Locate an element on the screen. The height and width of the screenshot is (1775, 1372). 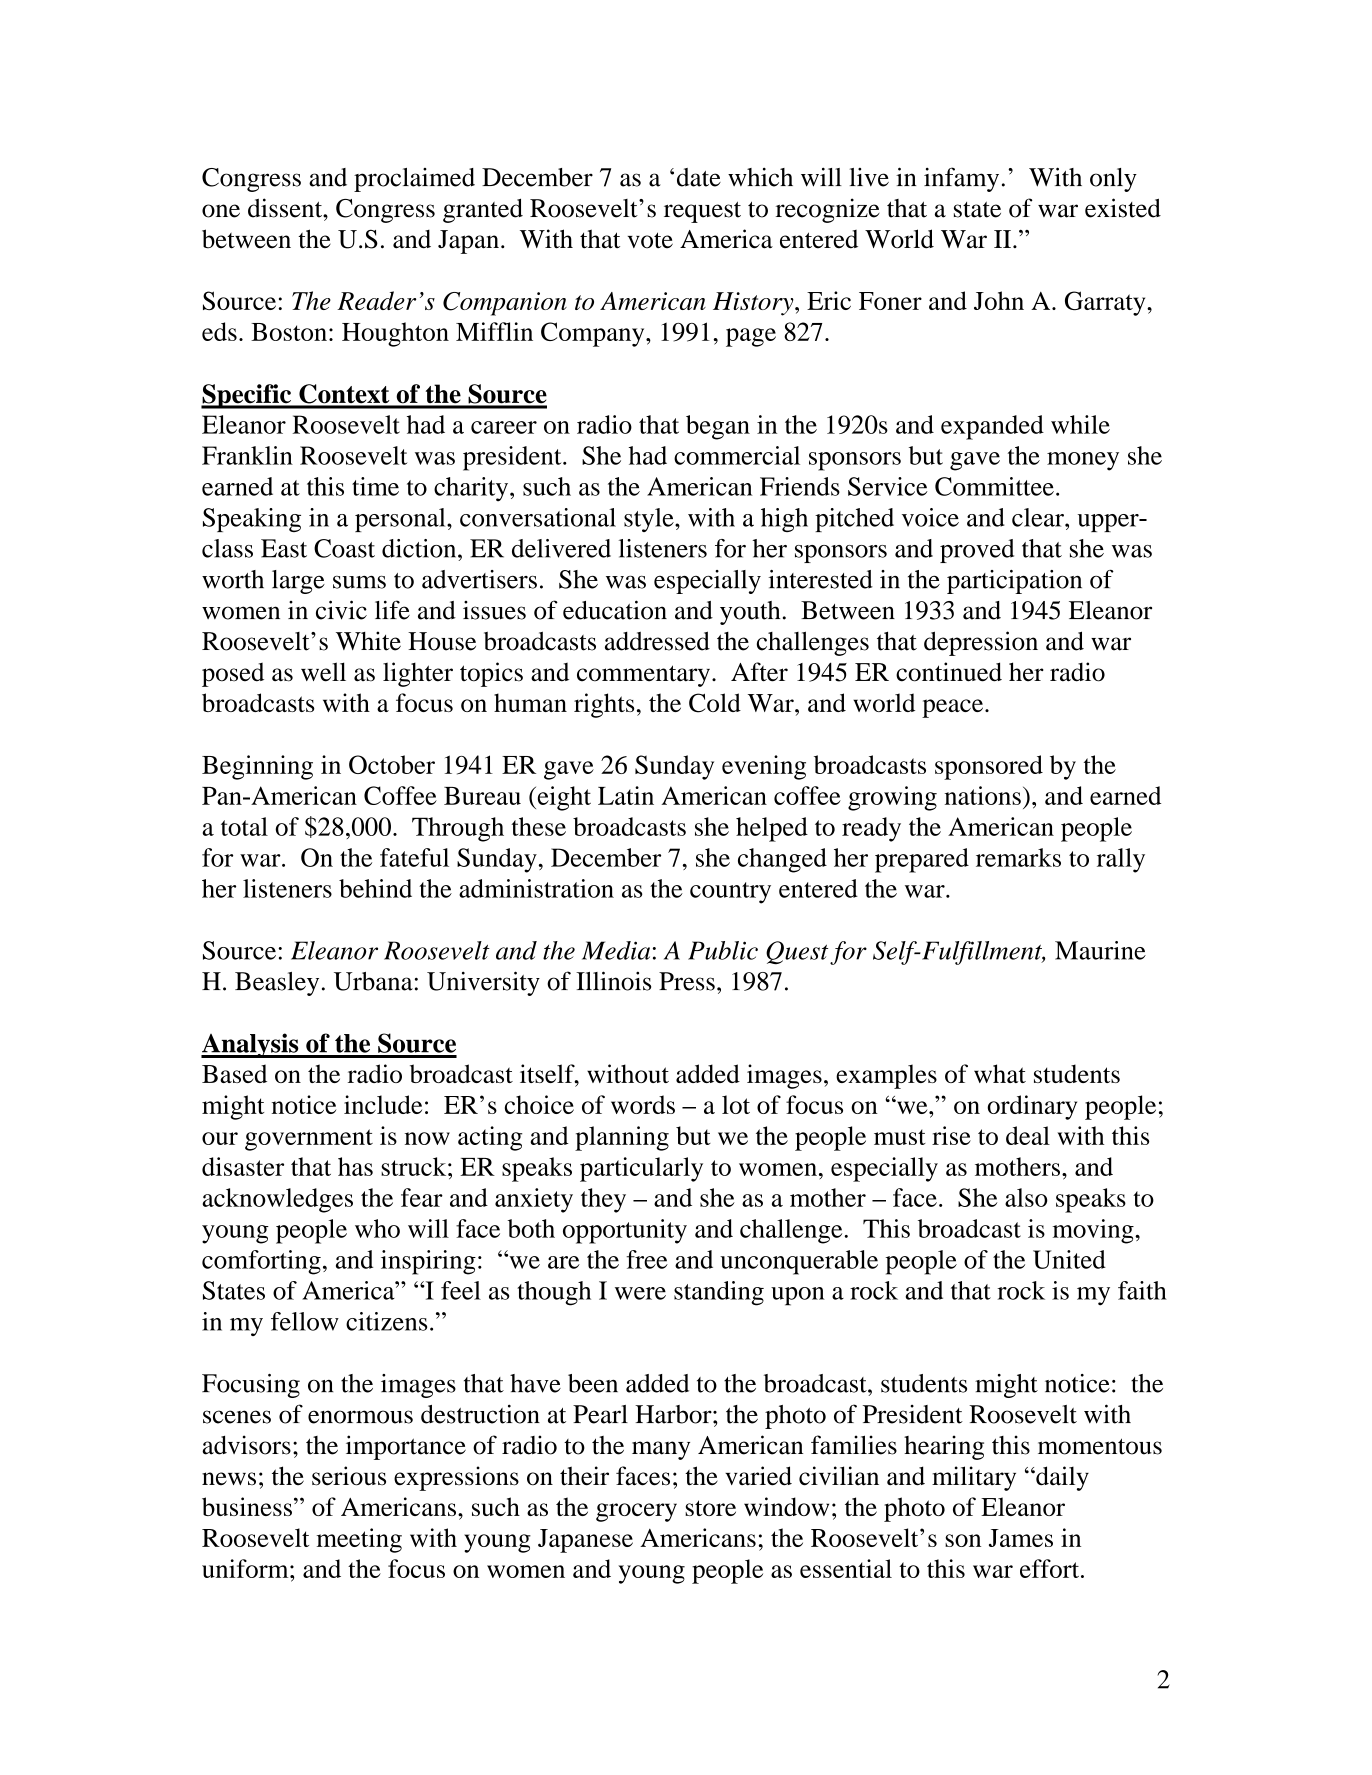
clear is located at coordinates (1039, 517).
